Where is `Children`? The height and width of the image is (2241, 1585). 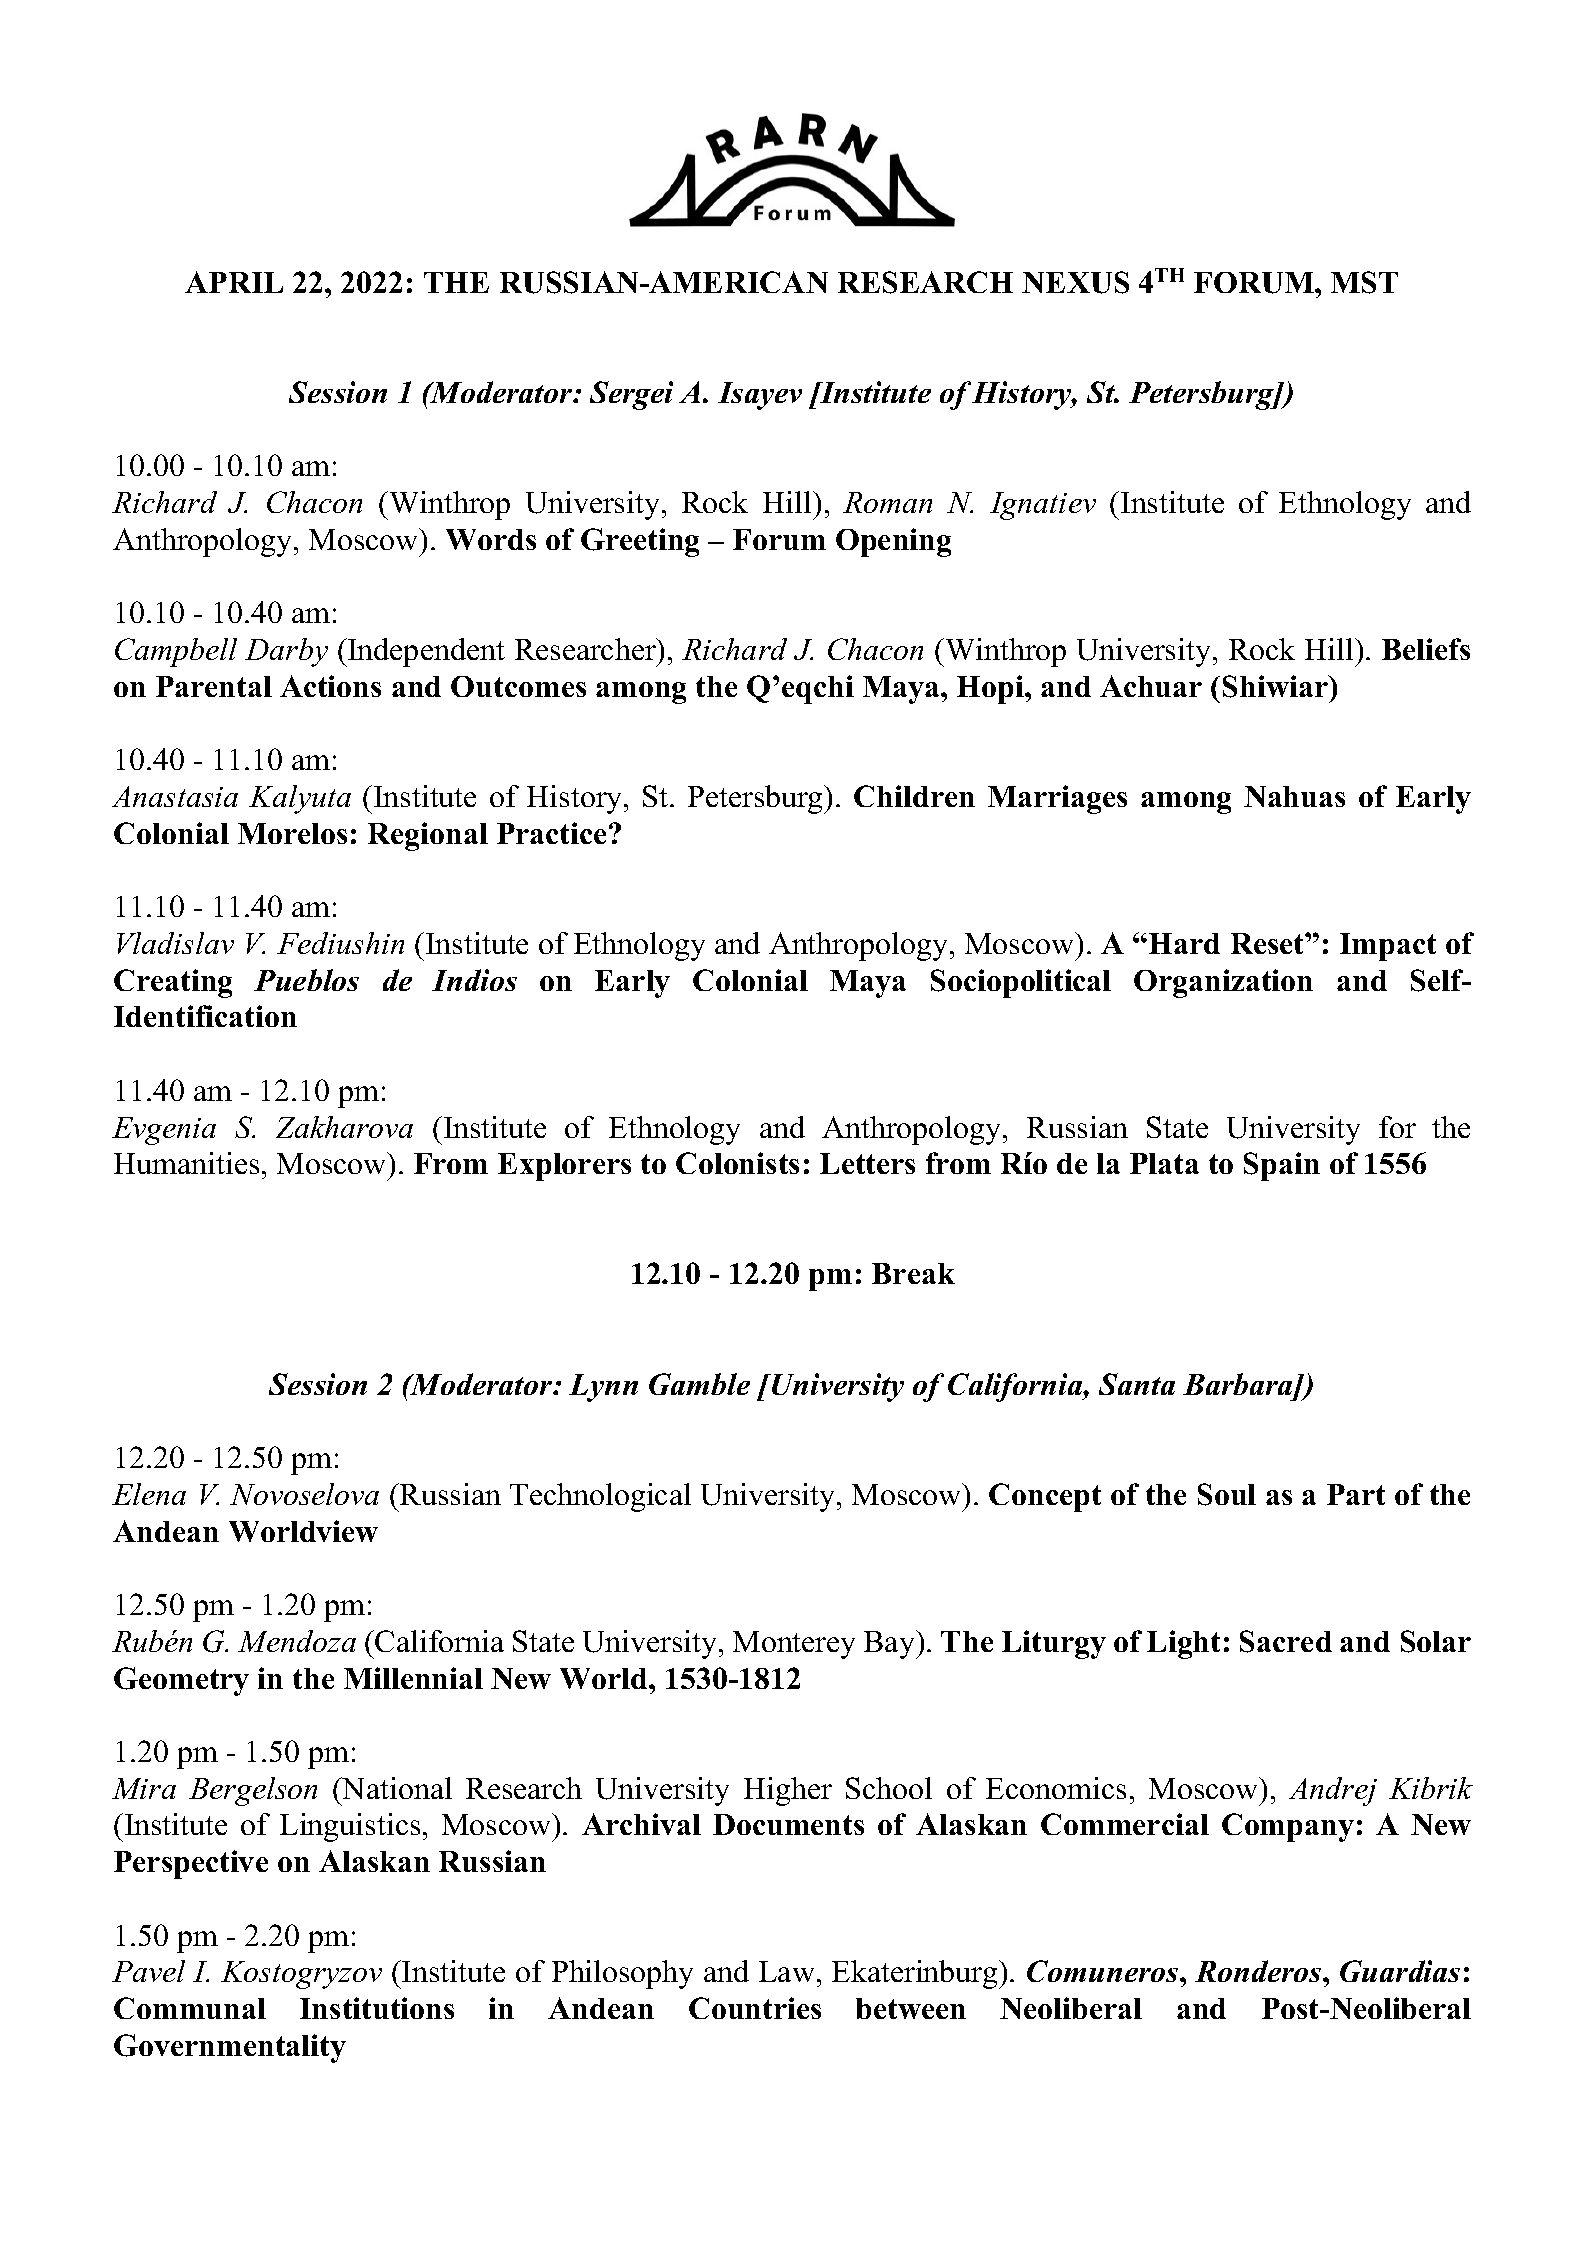 Children is located at coordinates (914, 796).
